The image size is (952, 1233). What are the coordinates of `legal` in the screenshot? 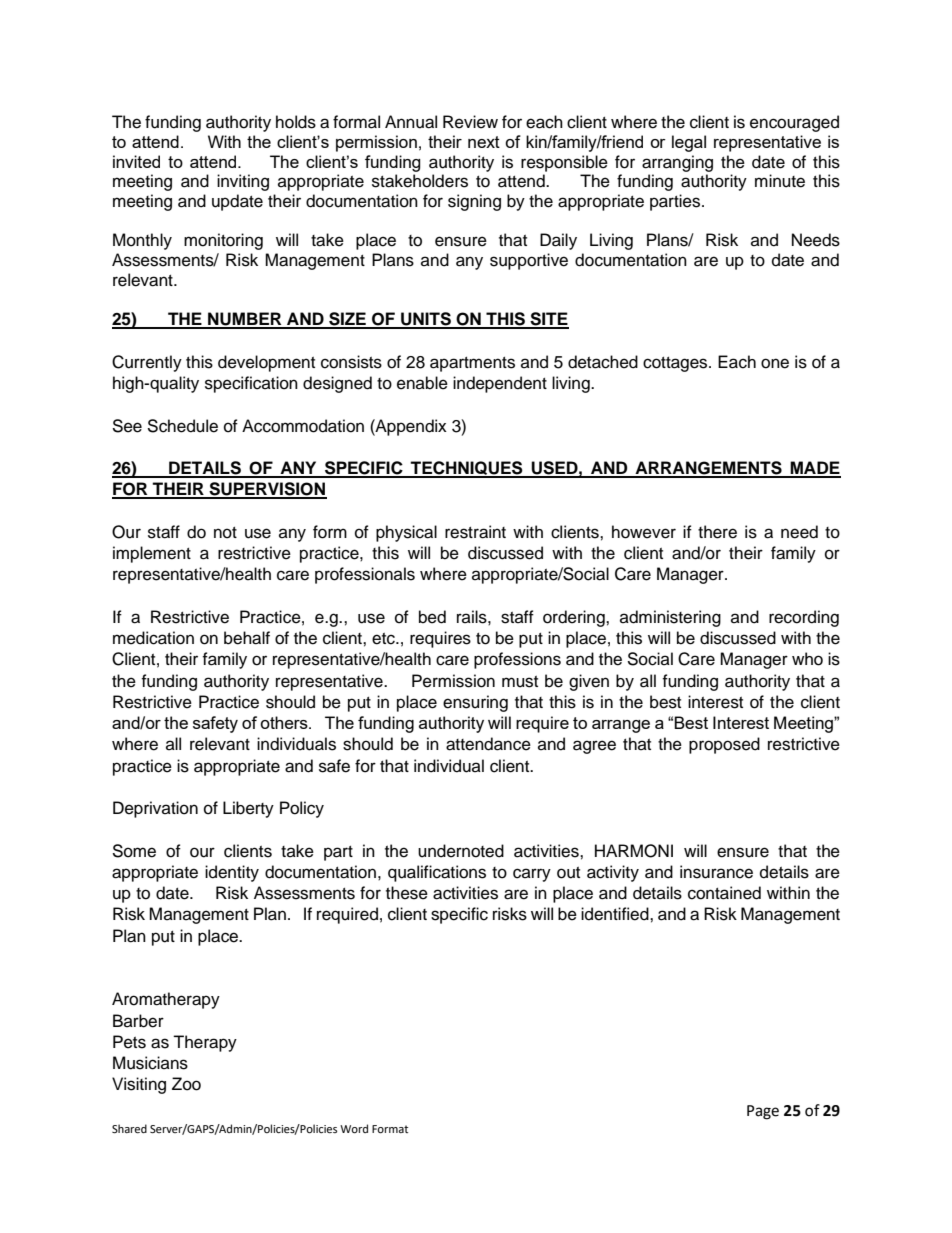 It's located at (689, 143).
